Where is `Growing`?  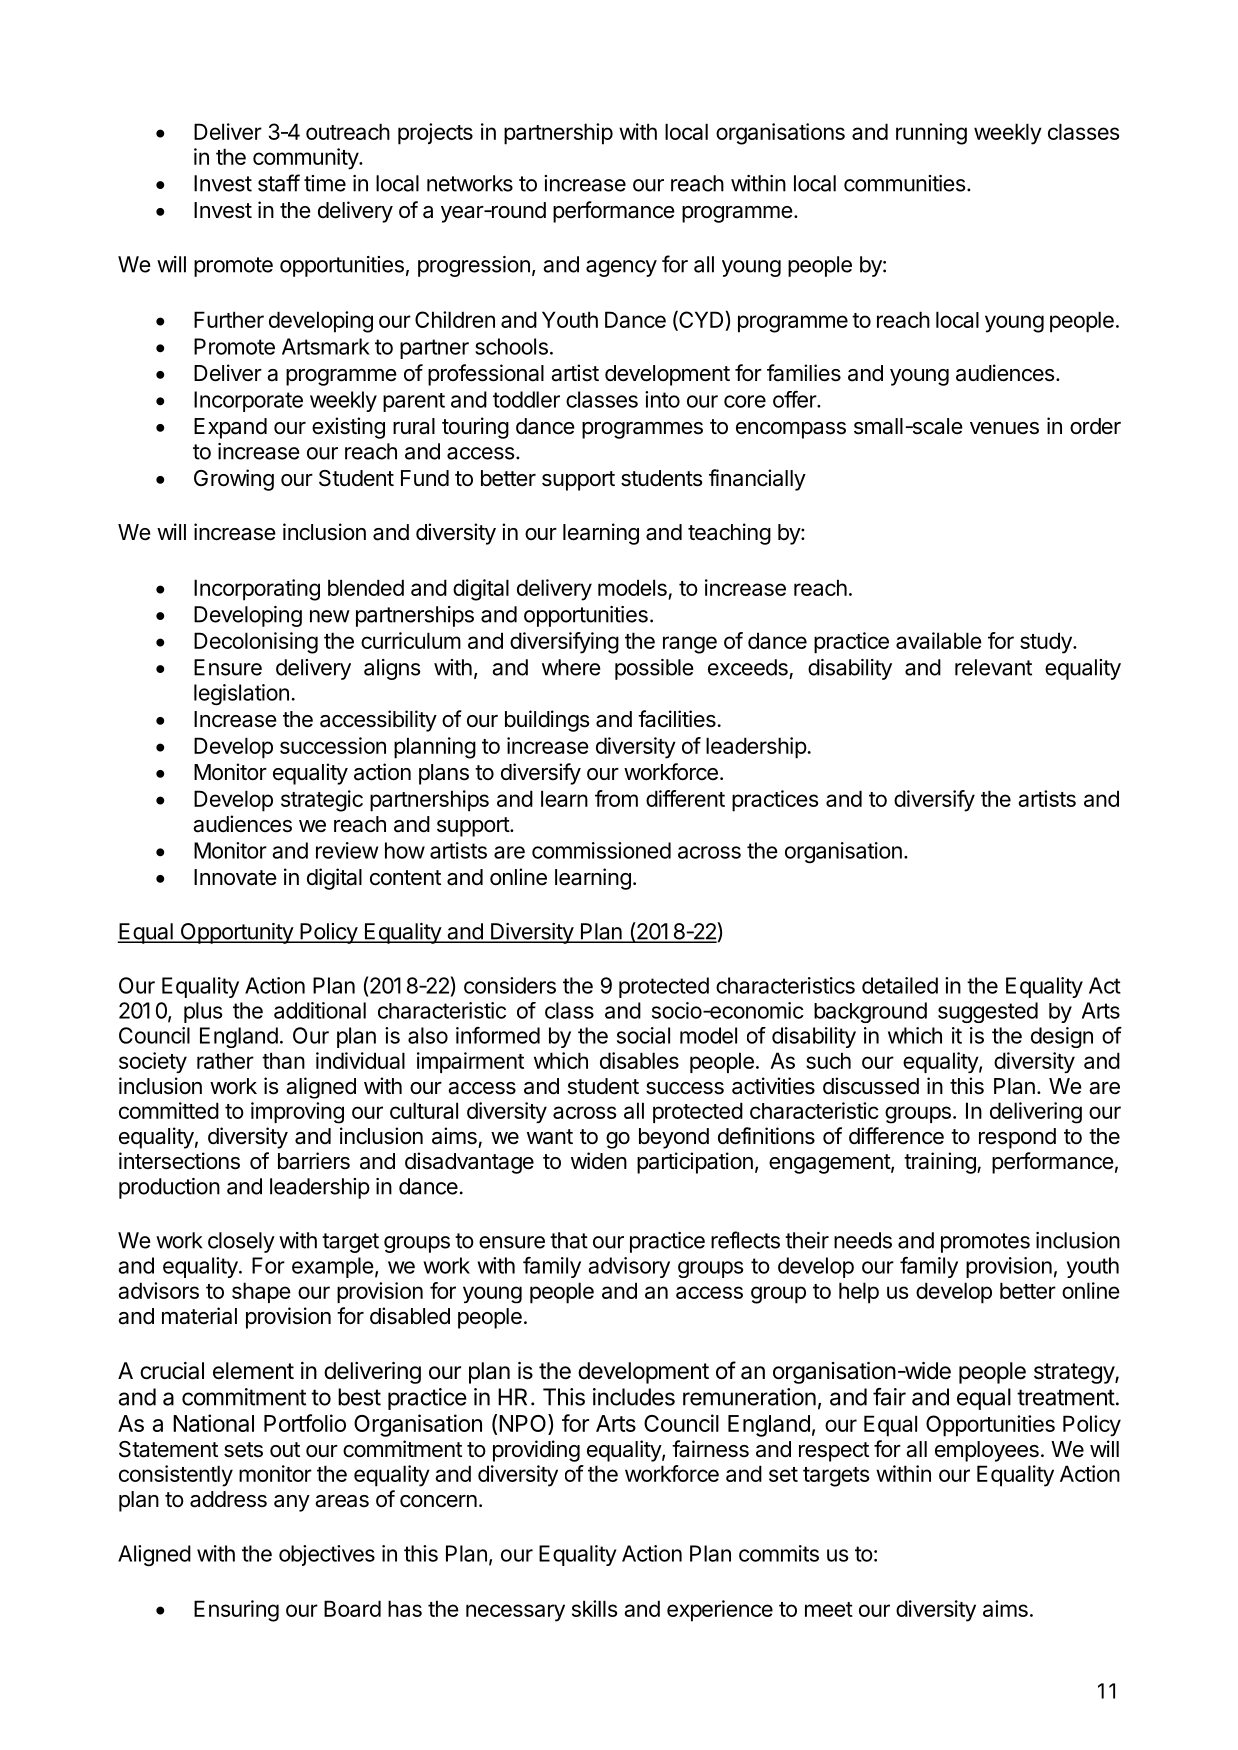
Growing is located at coordinates (234, 480).
